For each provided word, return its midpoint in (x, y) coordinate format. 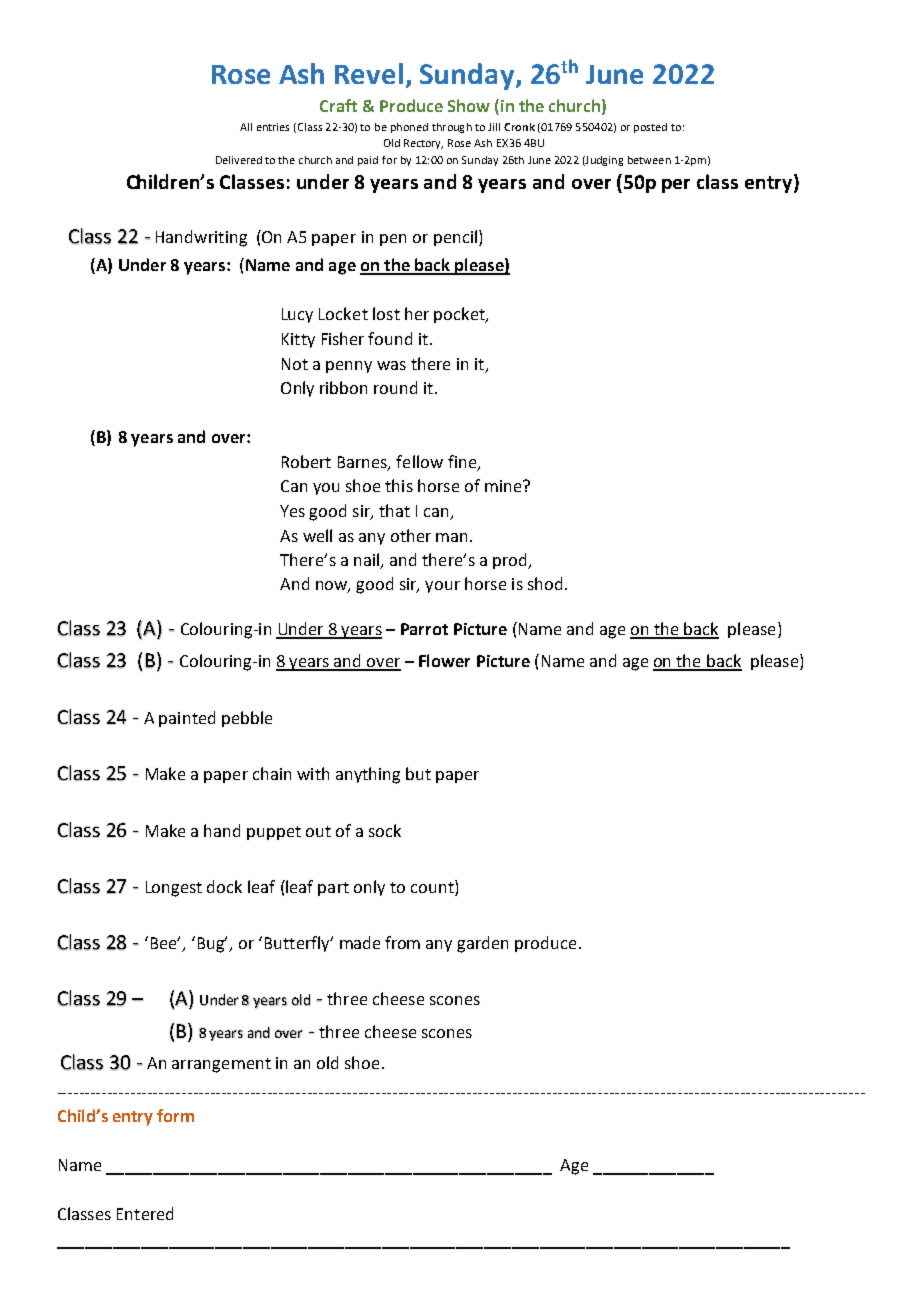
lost (386, 313)
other (411, 535)
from (402, 942)
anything (368, 775)
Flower (444, 660)
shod (545, 583)
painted (187, 719)
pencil (455, 238)
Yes (292, 511)
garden (482, 944)
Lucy (297, 315)
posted (650, 128)
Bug (212, 944)
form (175, 1115)
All (246, 127)
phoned (409, 128)
